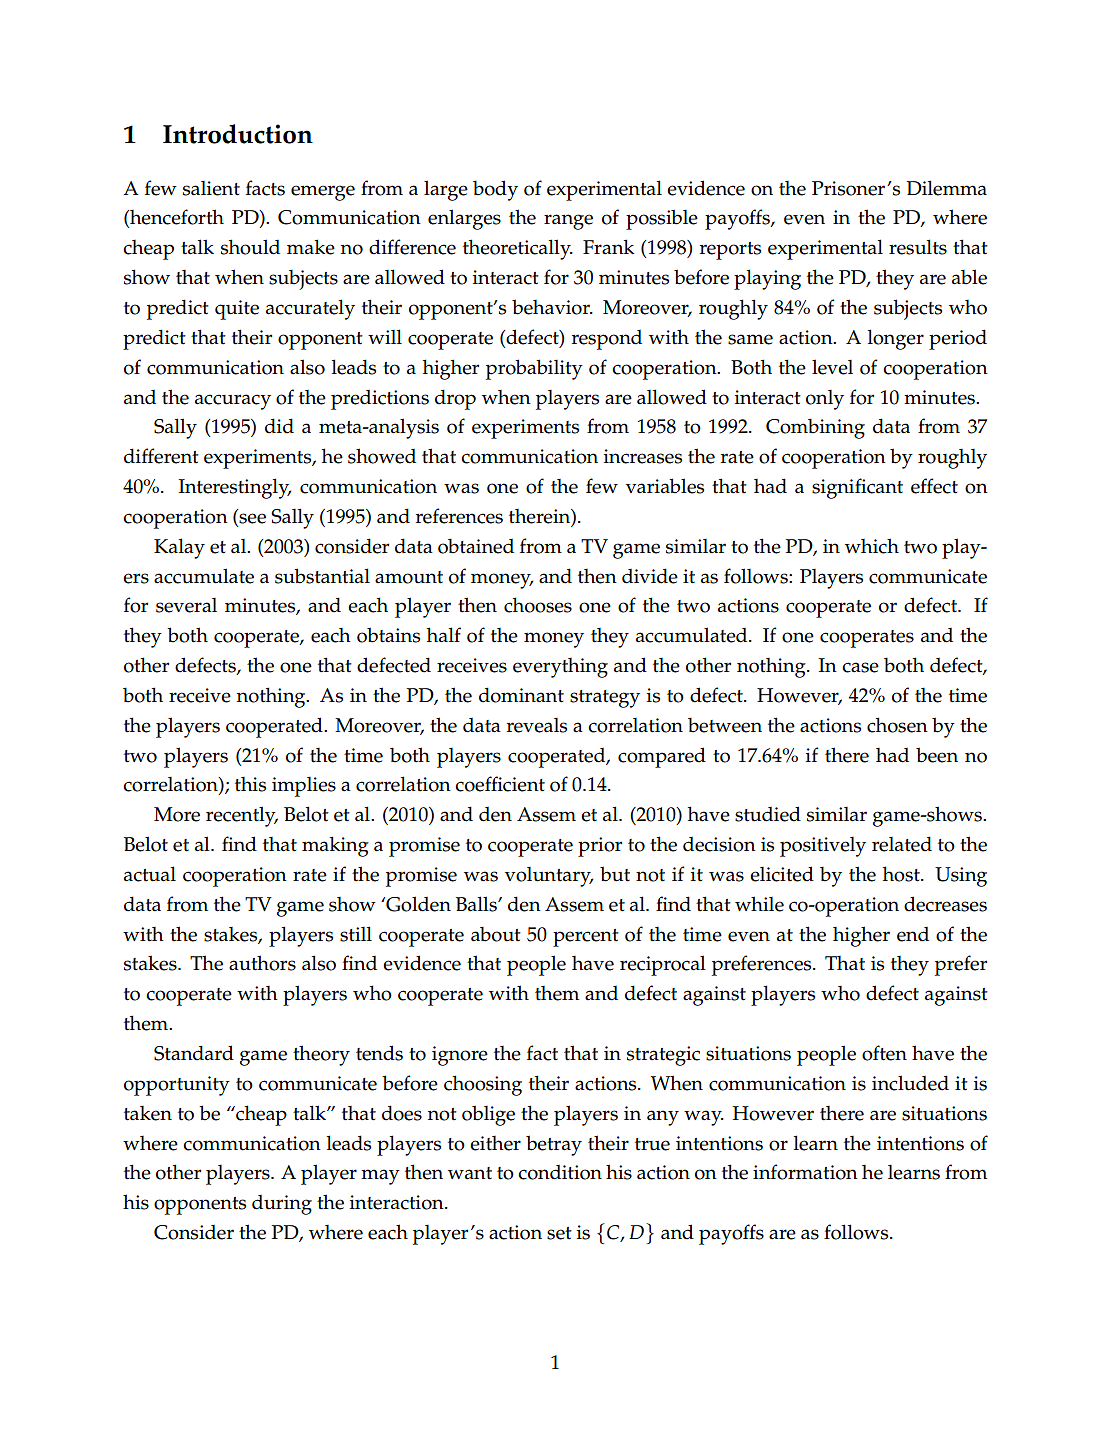 This screenshot has height=1438, width=1111. What do you see at coordinates (560, 1172) in the screenshot?
I see `condition` at bounding box center [560, 1172].
